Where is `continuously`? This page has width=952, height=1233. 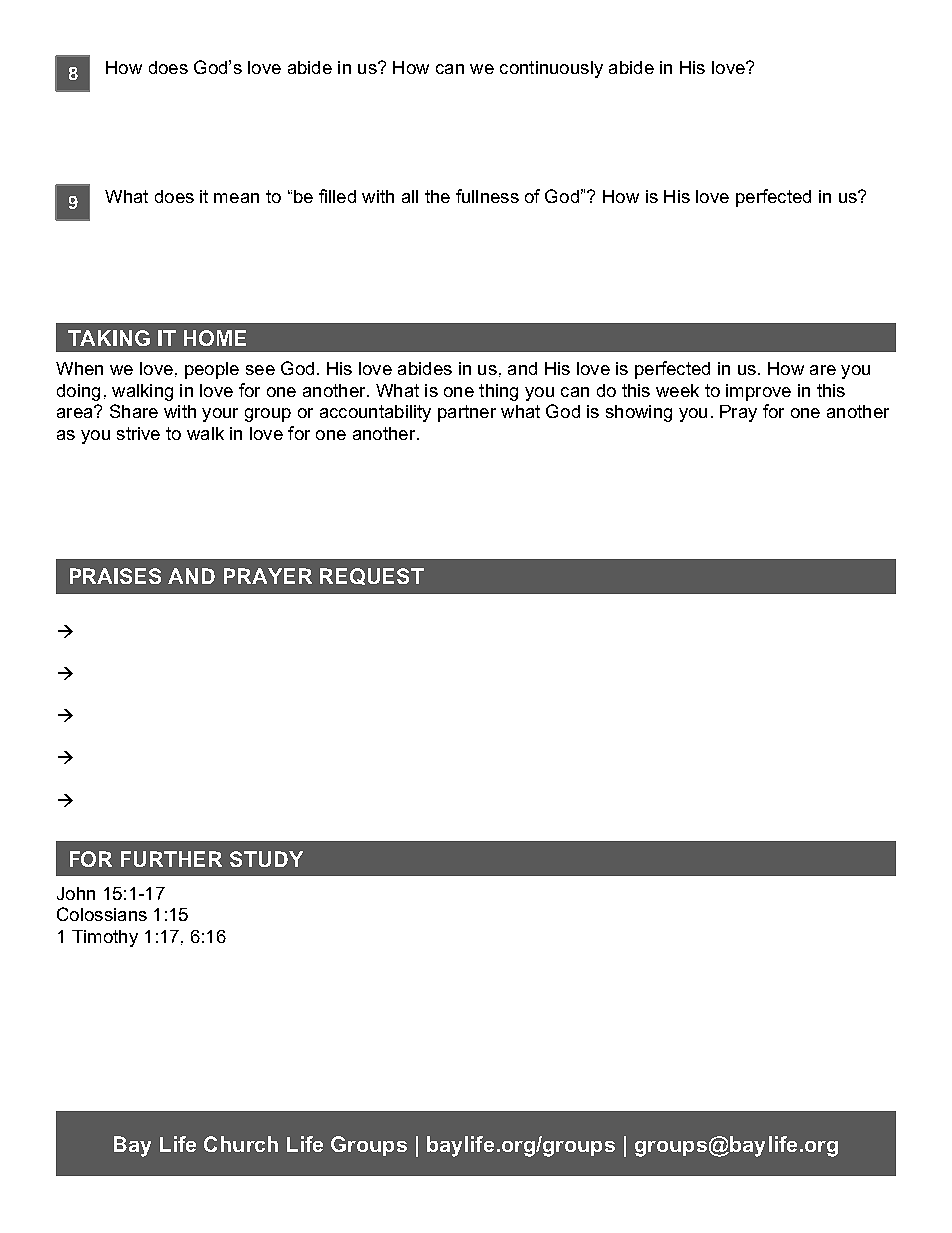 continuously is located at coordinates (551, 69).
